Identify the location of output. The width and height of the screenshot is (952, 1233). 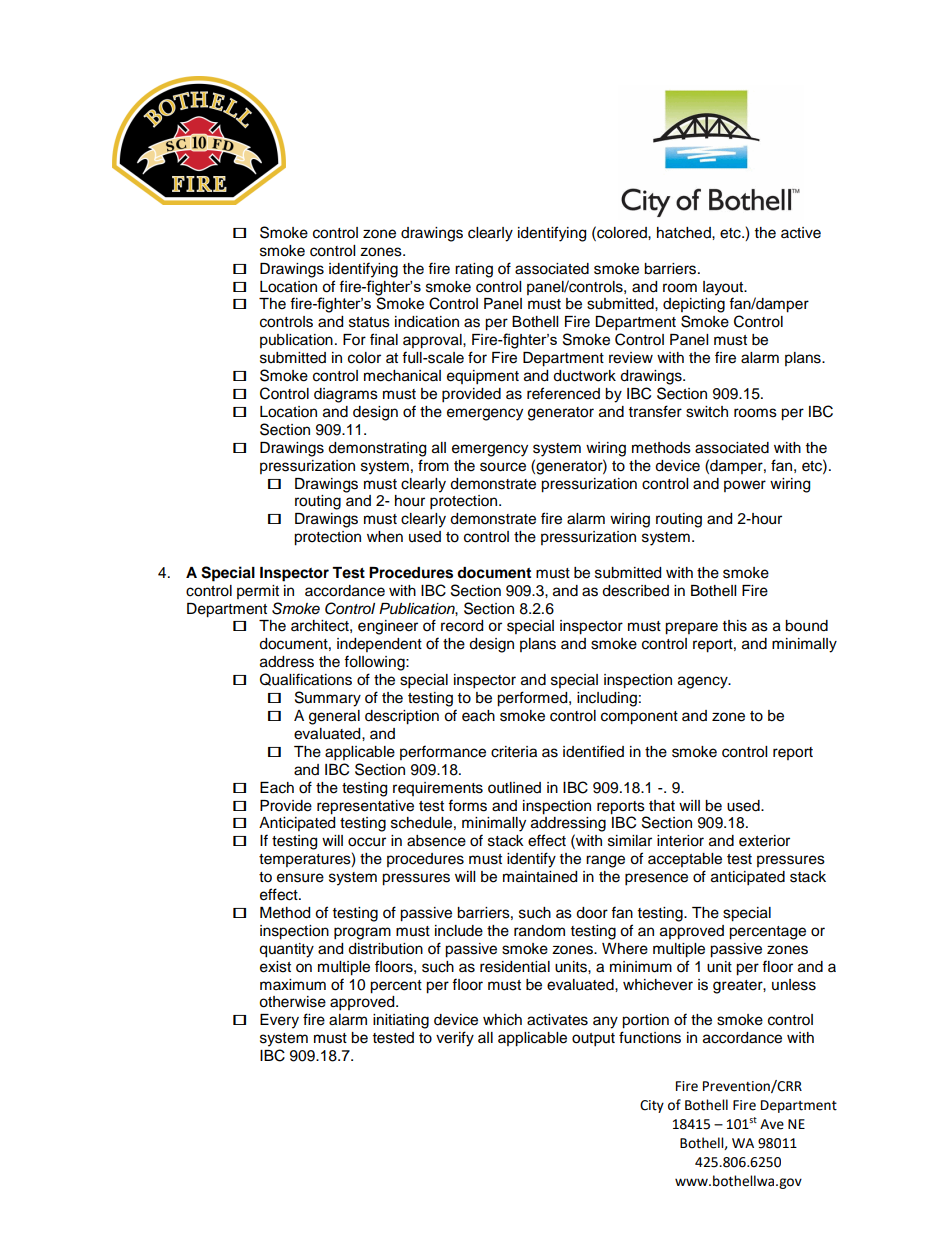
(593, 1040).
